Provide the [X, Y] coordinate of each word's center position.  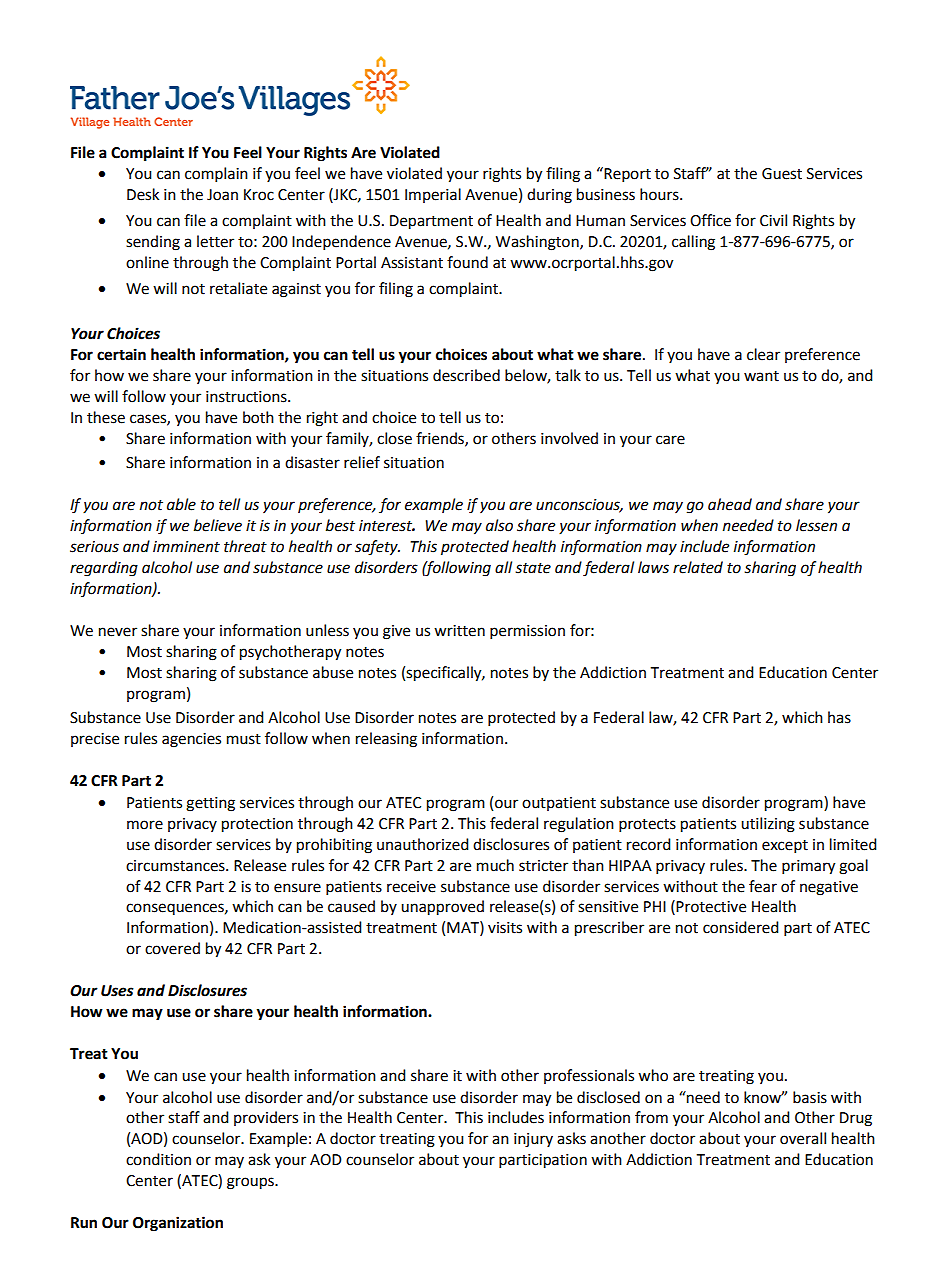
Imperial [433, 195]
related [698, 567]
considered [741, 927]
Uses [117, 991]
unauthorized [423, 844]
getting [210, 804]
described [466, 375]
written [459, 631]
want [761, 376]
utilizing [768, 825]
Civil [773, 220]
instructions [247, 397]
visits [505, 928]
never [118, 632]
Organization [178, 1224]
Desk [143, 194]
